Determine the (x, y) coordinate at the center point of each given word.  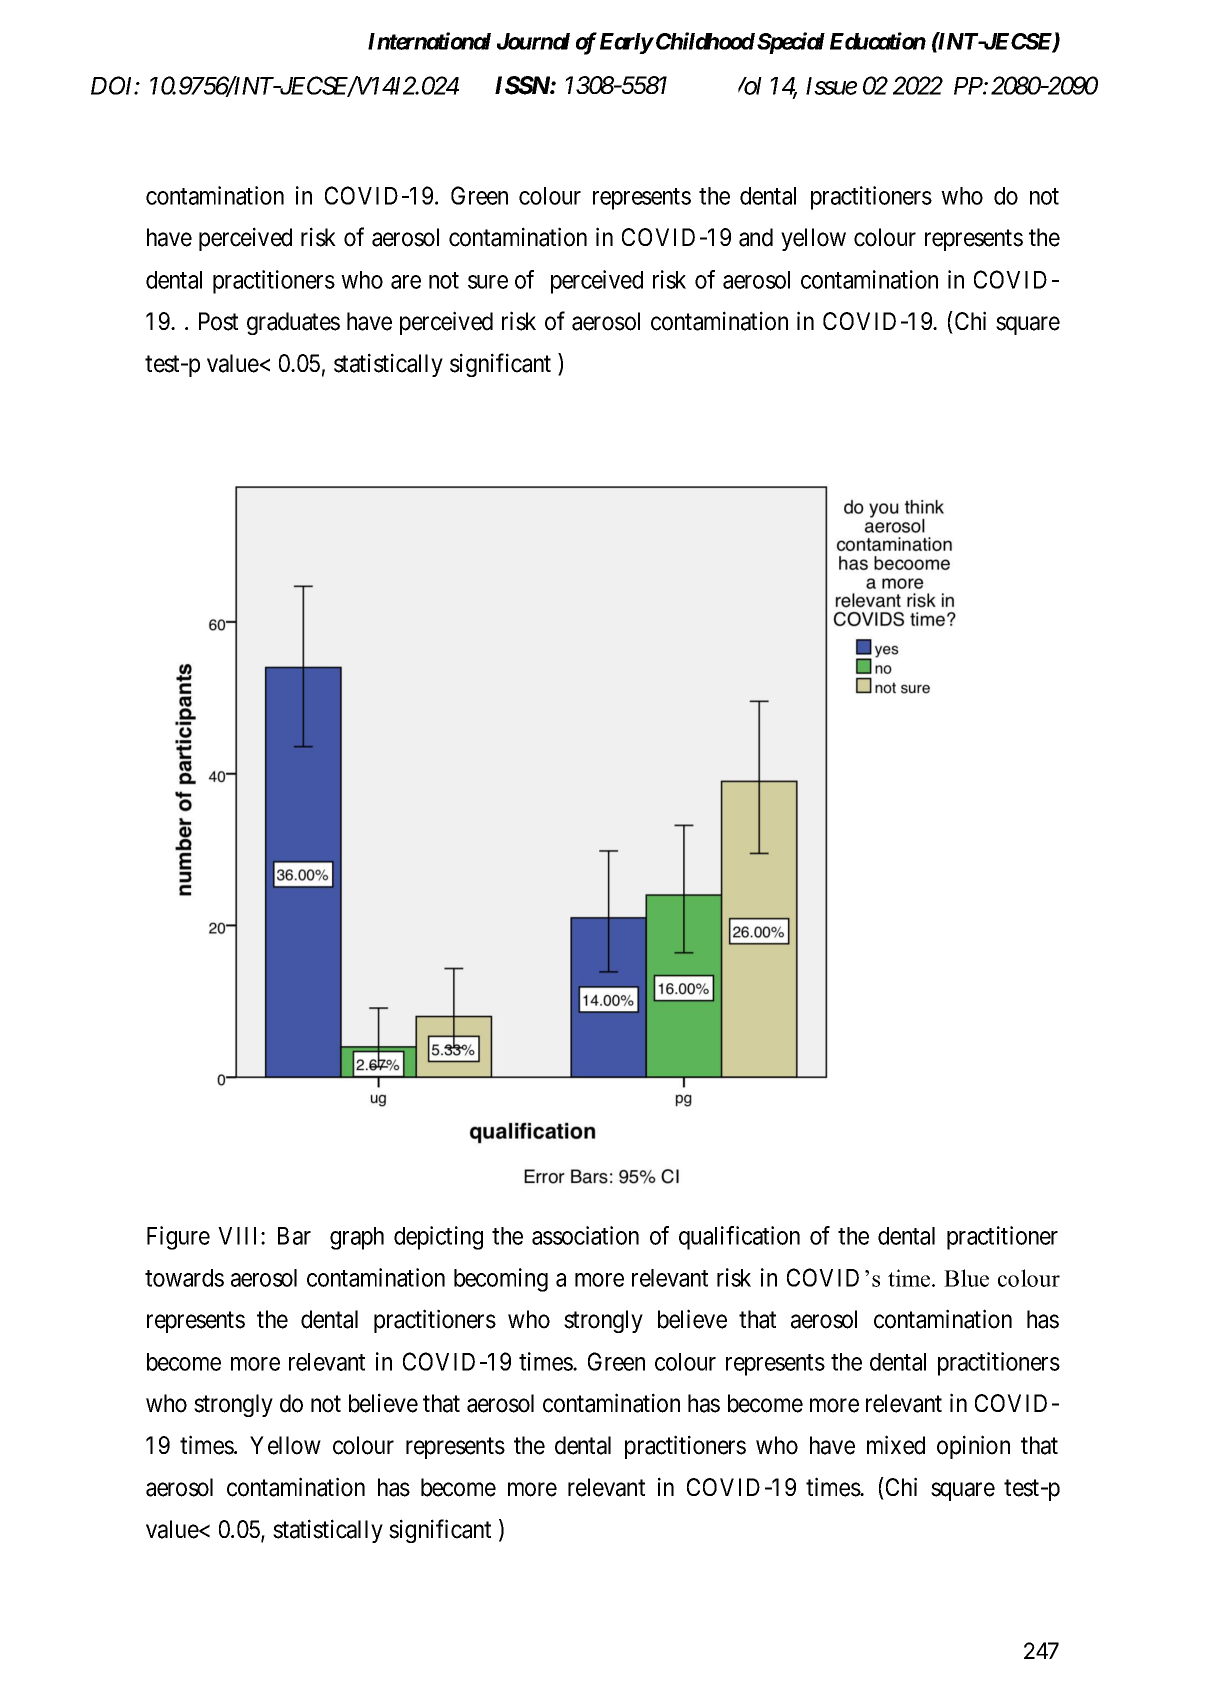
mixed (896, 1445)
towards (184, 1278)
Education (878, 41)
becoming (501, 1280)
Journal (533, 41)
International (429, 41)
